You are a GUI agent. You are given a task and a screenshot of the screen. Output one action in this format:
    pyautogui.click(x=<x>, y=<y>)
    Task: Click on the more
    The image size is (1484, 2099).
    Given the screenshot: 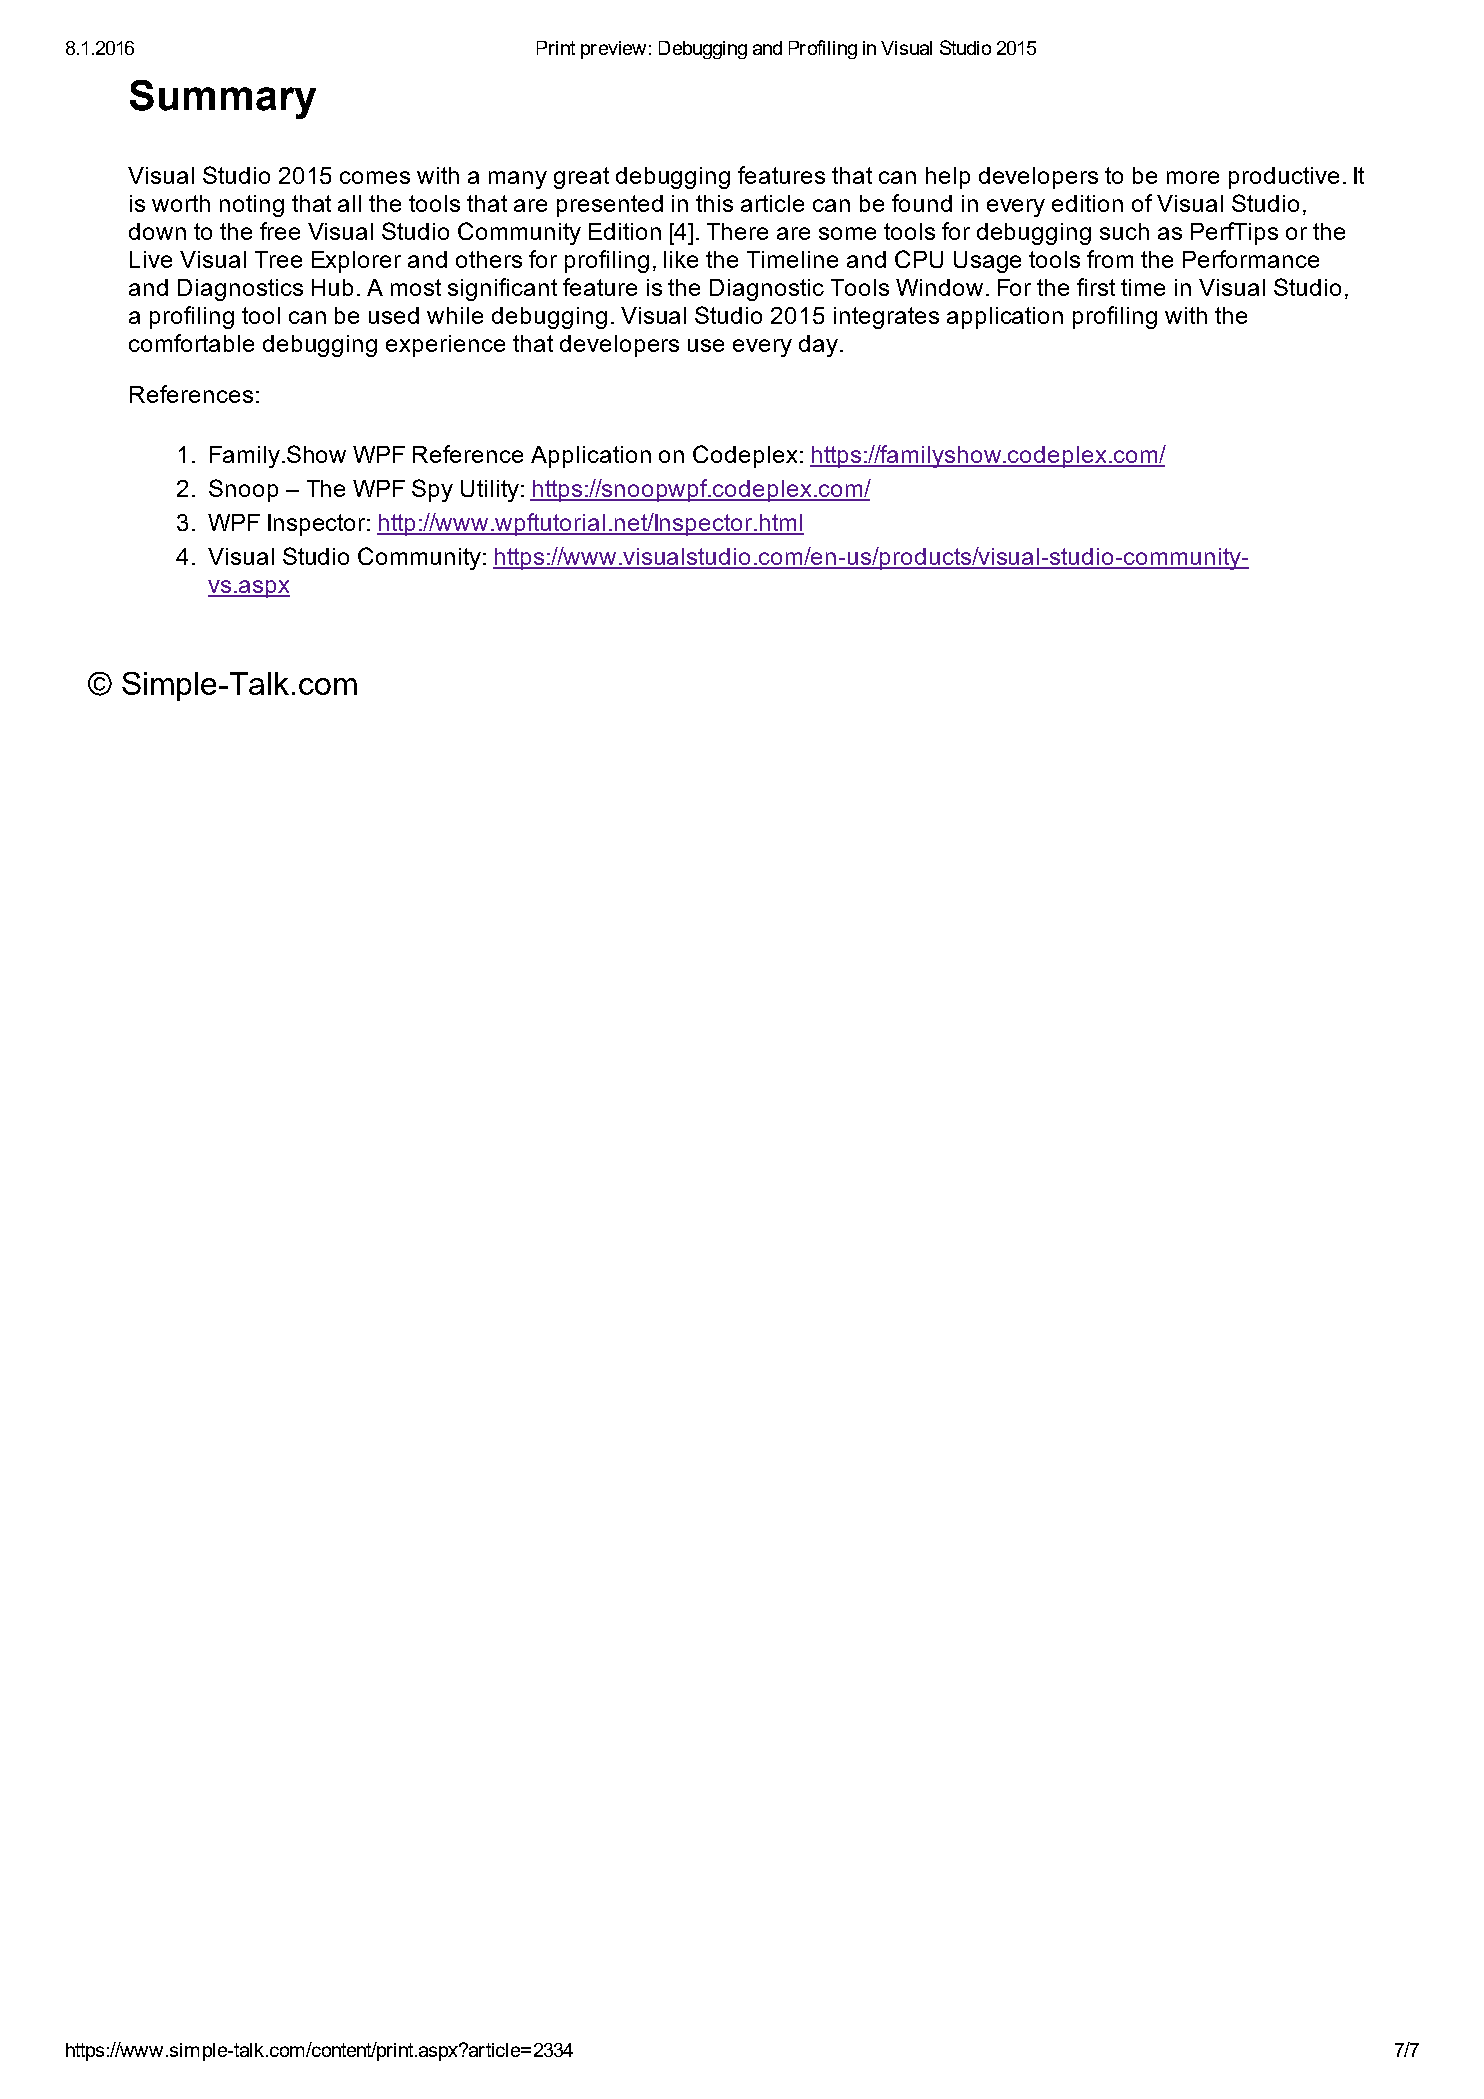 What is the action you would take?
    pyautogui.click(x=1193, y=177)
